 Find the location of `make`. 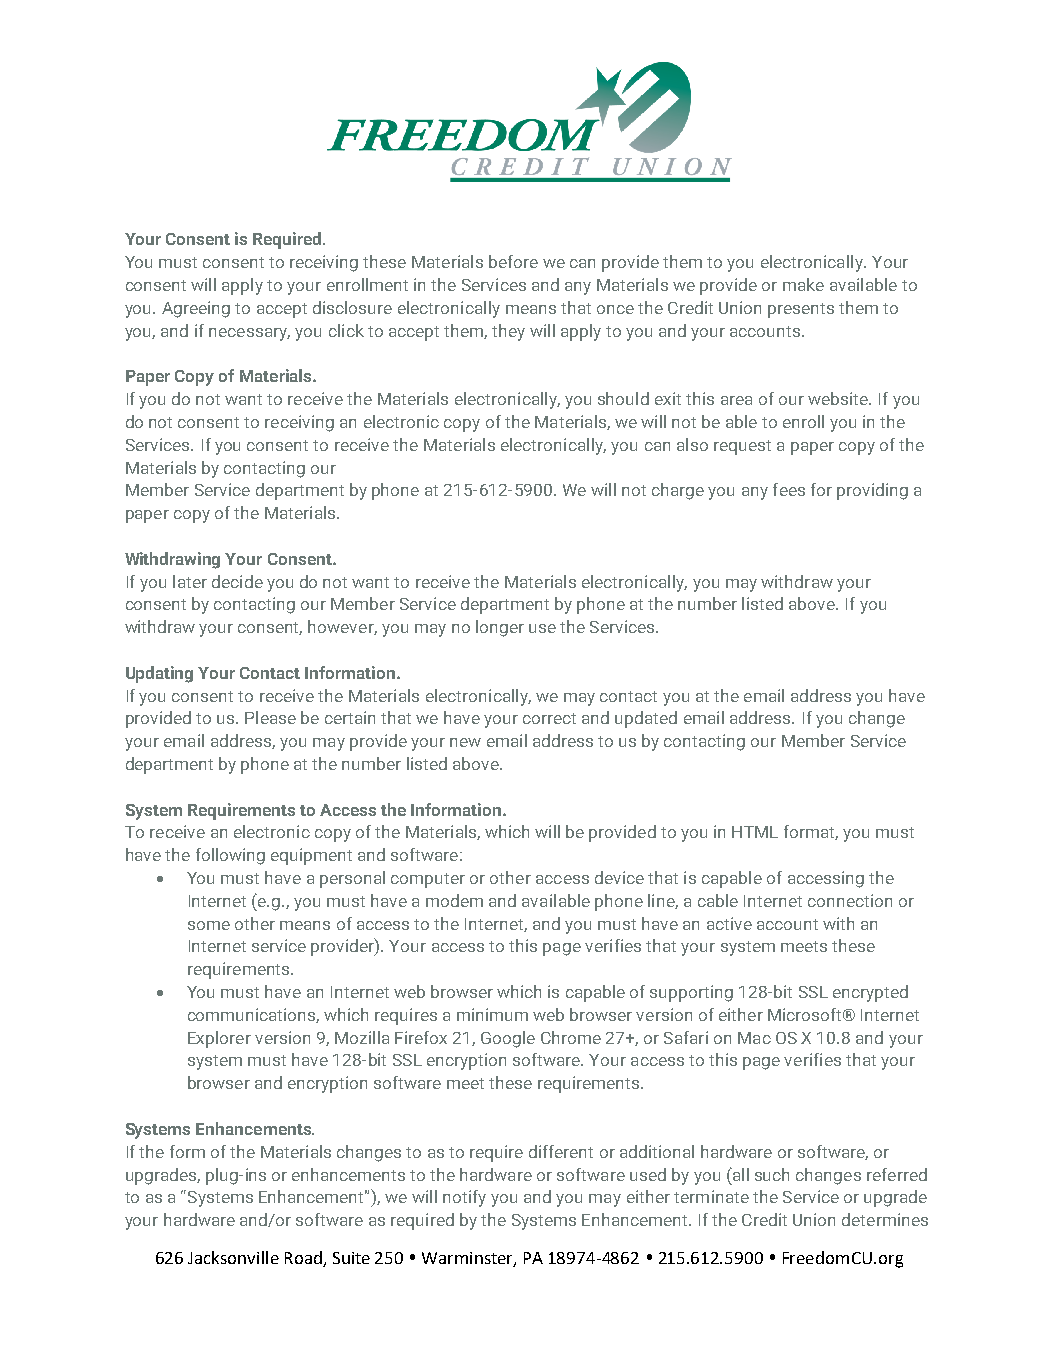

make is located at coordinates (803, 284).
